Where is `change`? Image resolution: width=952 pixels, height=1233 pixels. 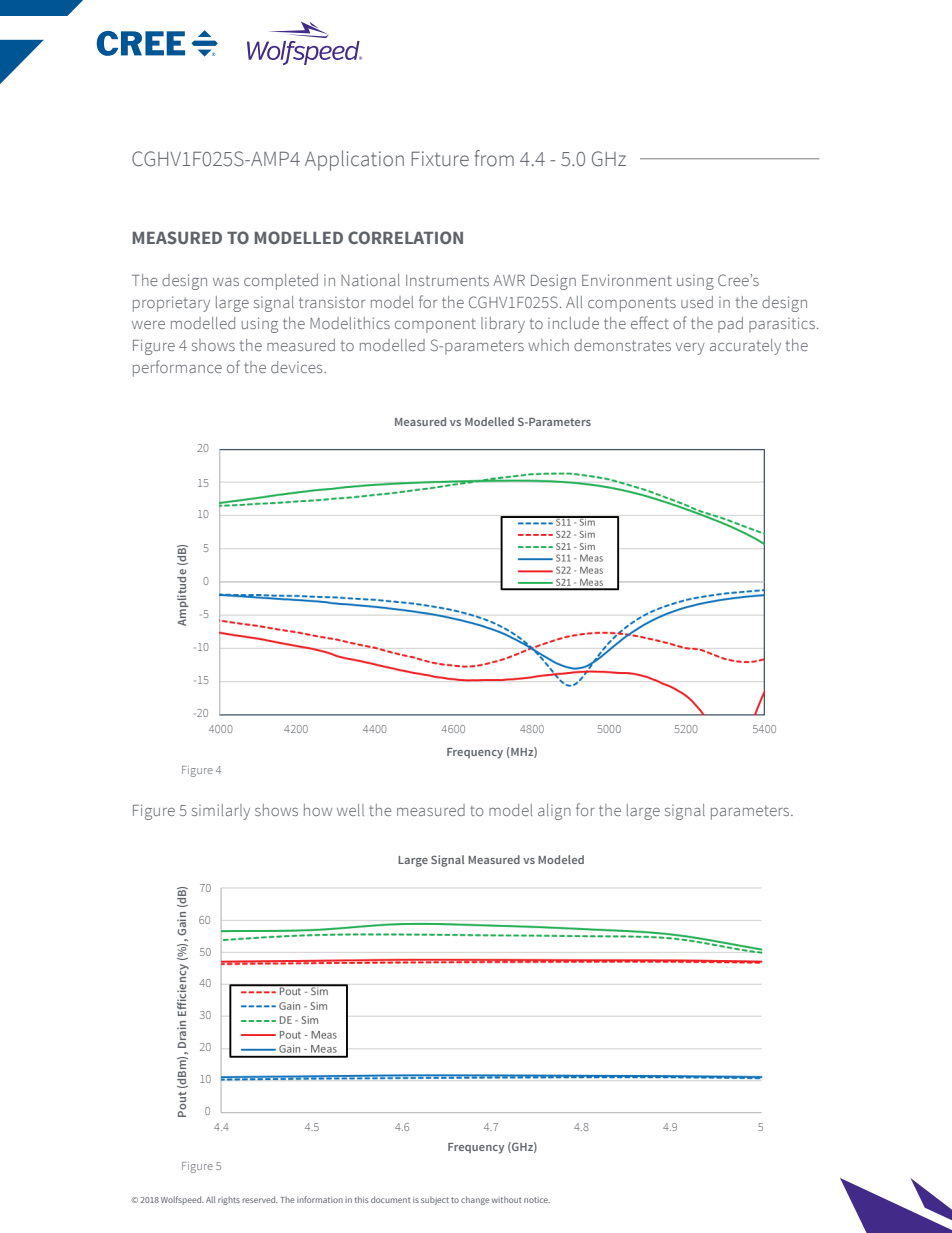
change is located at coordinates (475, 1200).
